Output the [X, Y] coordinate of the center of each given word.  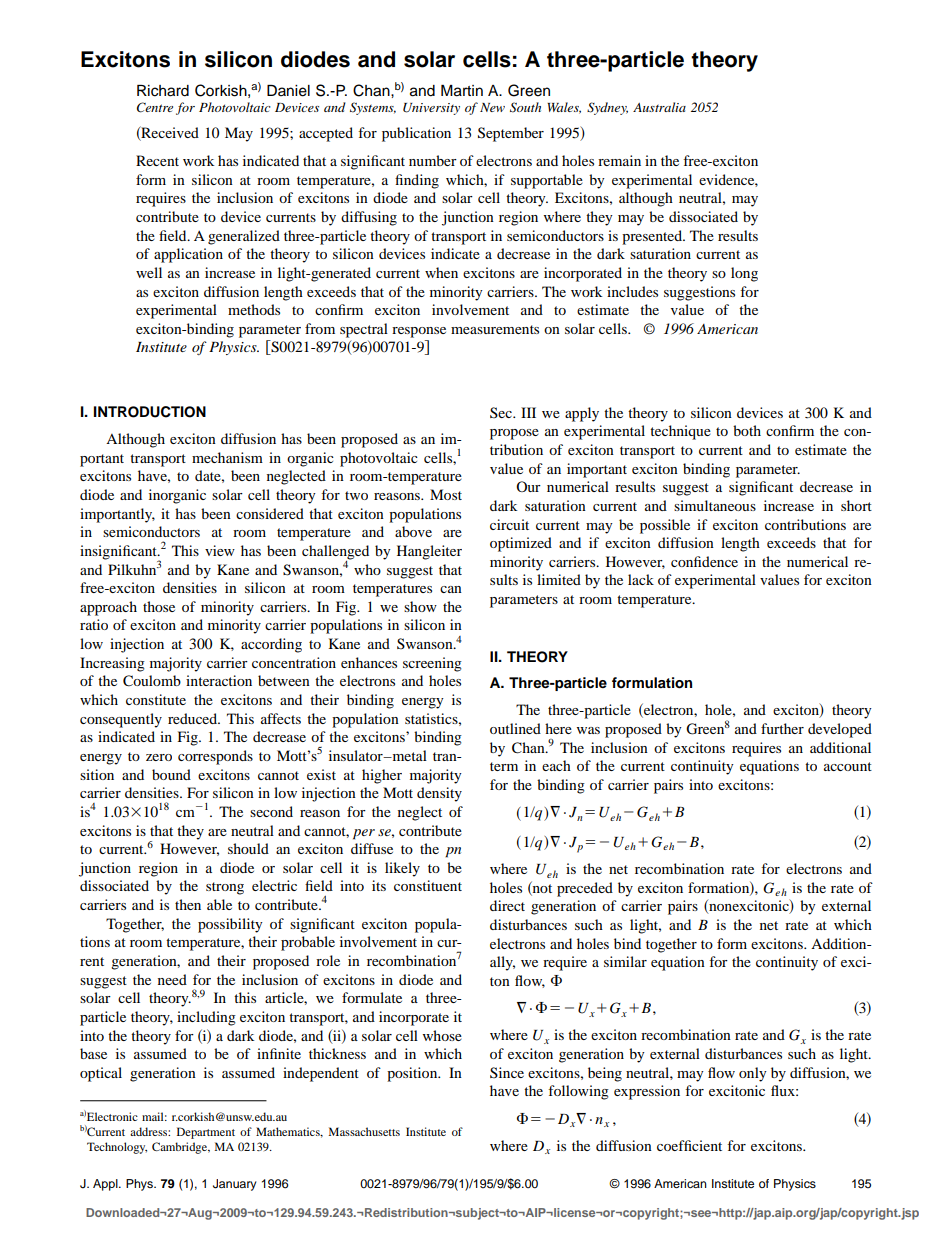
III [528, 412]
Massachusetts [364, 1131]
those [159, 606]
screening [432, 664]
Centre [155, 107]
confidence [704, 561]
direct [507, 905]
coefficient [689, 1145]
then [188, 904]
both [747, 430]
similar [625, 961]
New [492, 107]
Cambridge [181, 1148]
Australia [659, 107]
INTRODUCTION [150, 412]
